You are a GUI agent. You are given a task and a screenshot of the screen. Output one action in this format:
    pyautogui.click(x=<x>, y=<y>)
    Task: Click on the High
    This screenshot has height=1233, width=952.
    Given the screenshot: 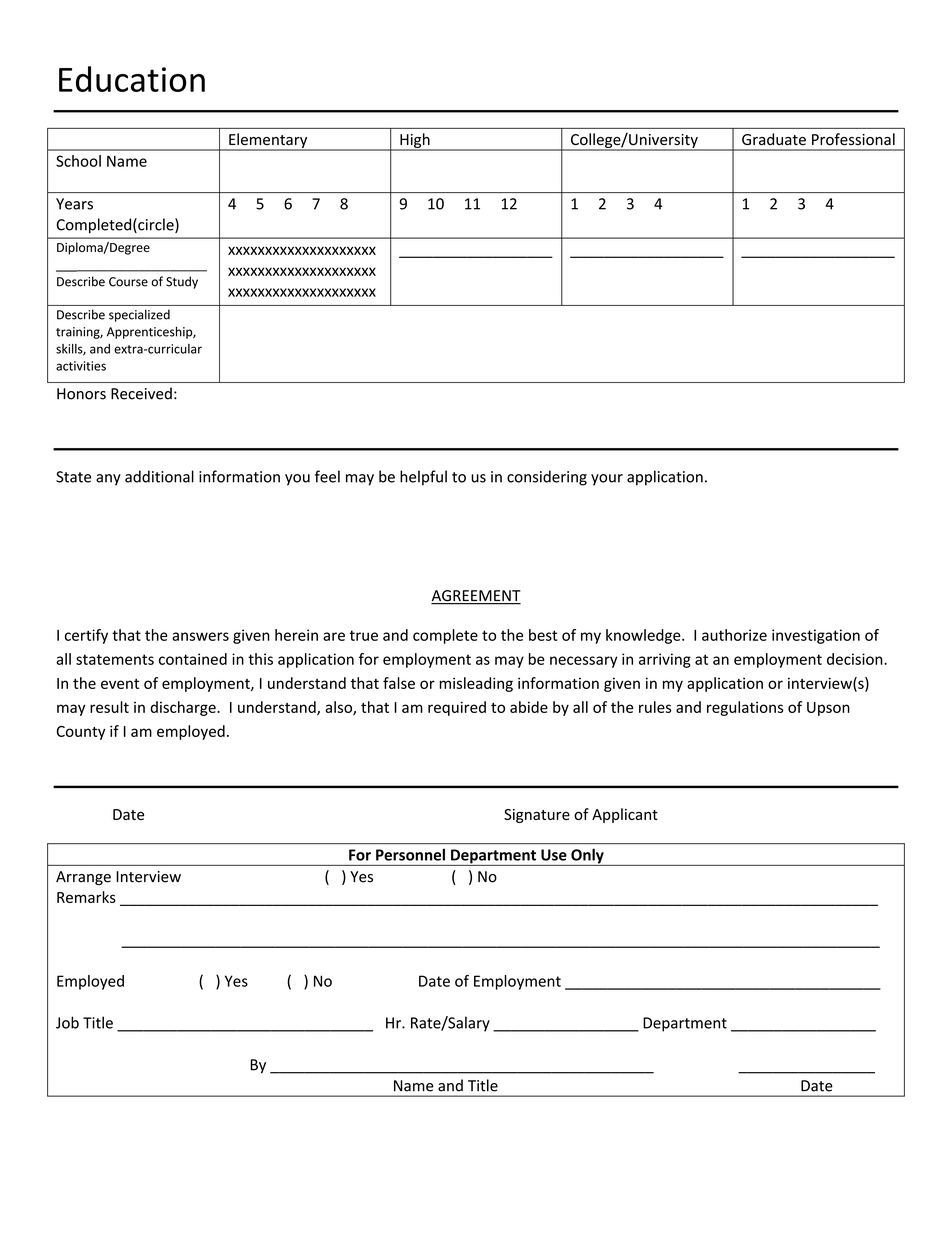 What is the action you would take?
    pyautogui.click(x=415, y=141)
